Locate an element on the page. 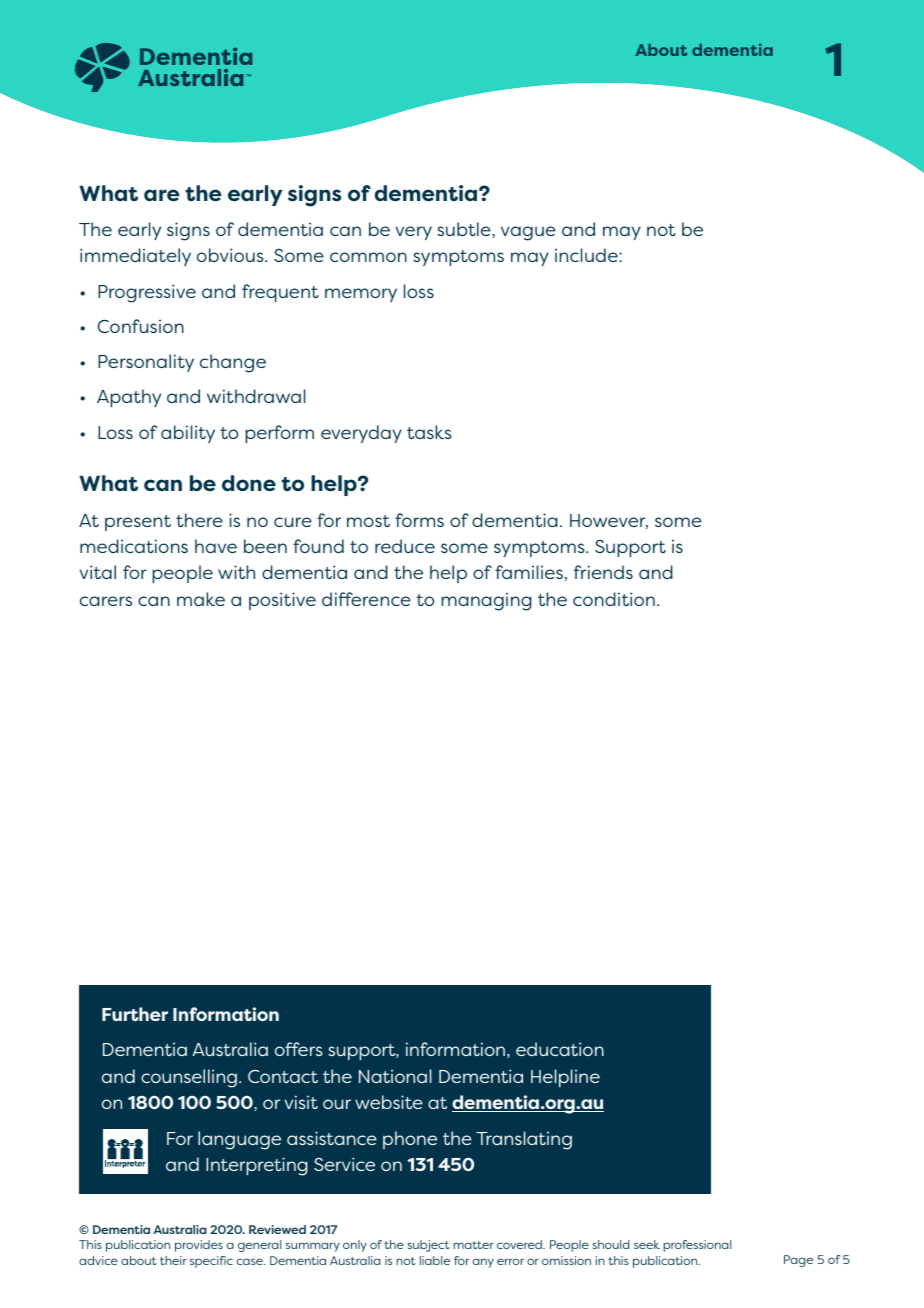 The width and height of the page is (924, 1308). subject is located at coordinates (429, 1246).
